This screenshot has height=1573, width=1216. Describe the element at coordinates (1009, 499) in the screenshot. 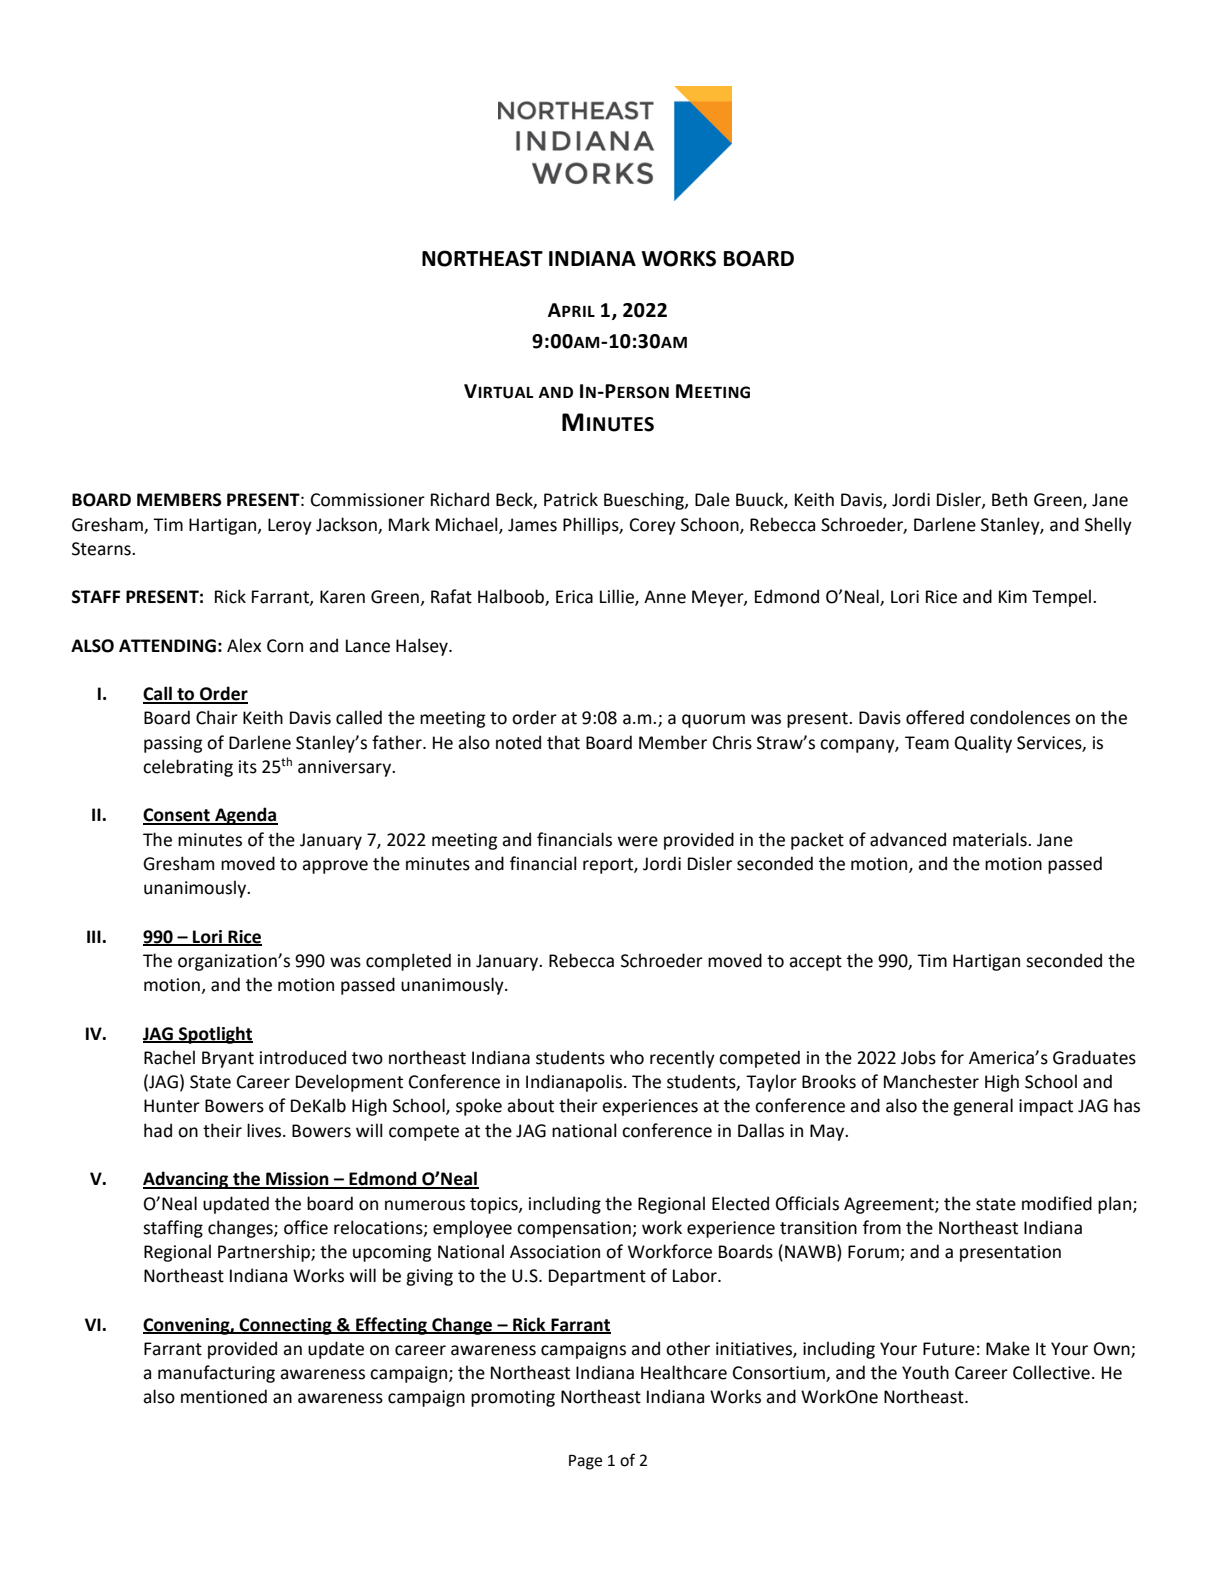

I see `Beth` at that location.
